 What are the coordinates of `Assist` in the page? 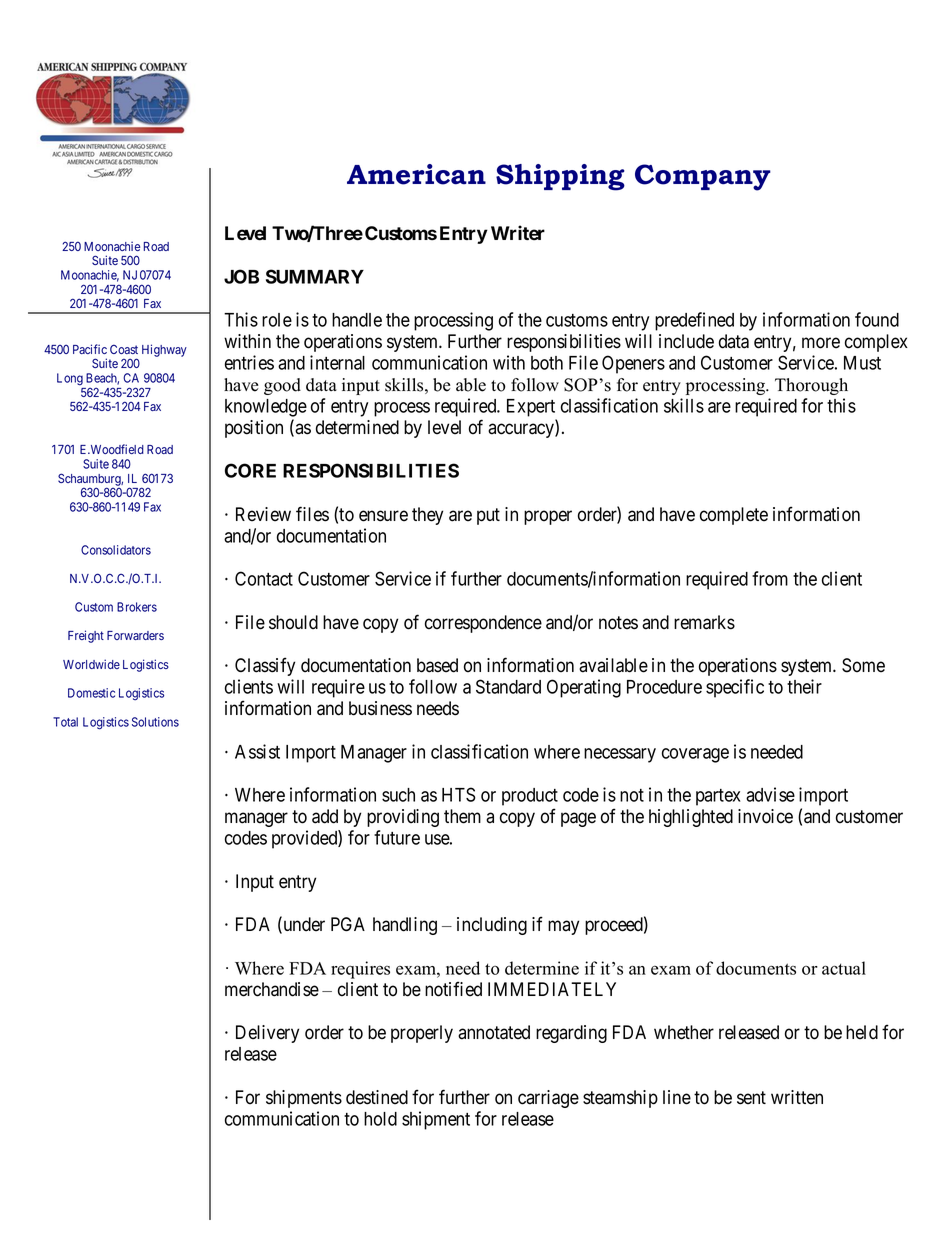 It's located at (257, 751).
